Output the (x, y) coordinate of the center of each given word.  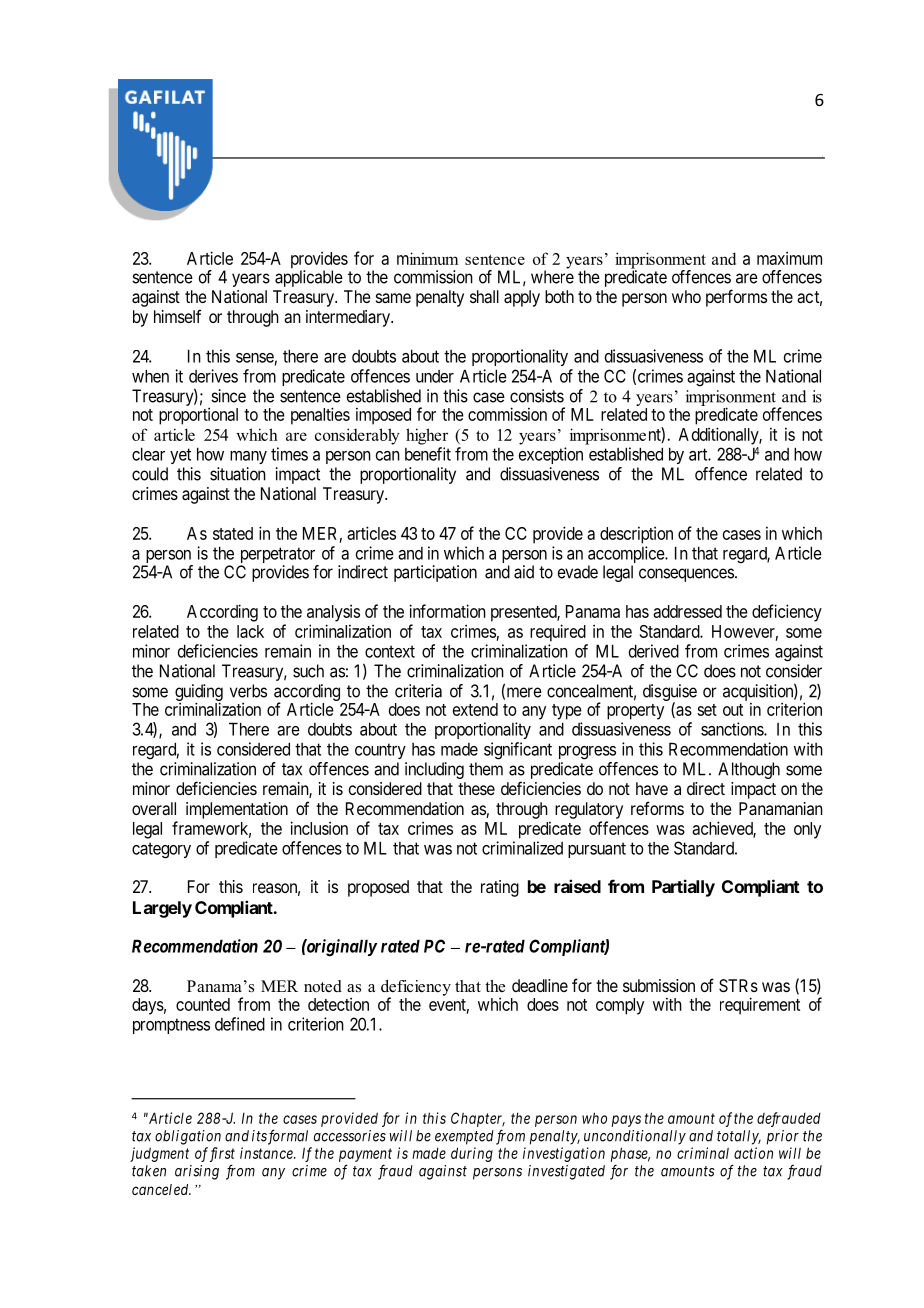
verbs (248, 691)
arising (197, 1172)
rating (500, 888)
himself (177, 316)
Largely (162, 909)
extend (475, 709)
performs (736, 298)
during (472, 1154)
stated (233, 533)
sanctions (733, 729)
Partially (683, 888)
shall (484, 296)
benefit (428, 454)
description (636, 535)
